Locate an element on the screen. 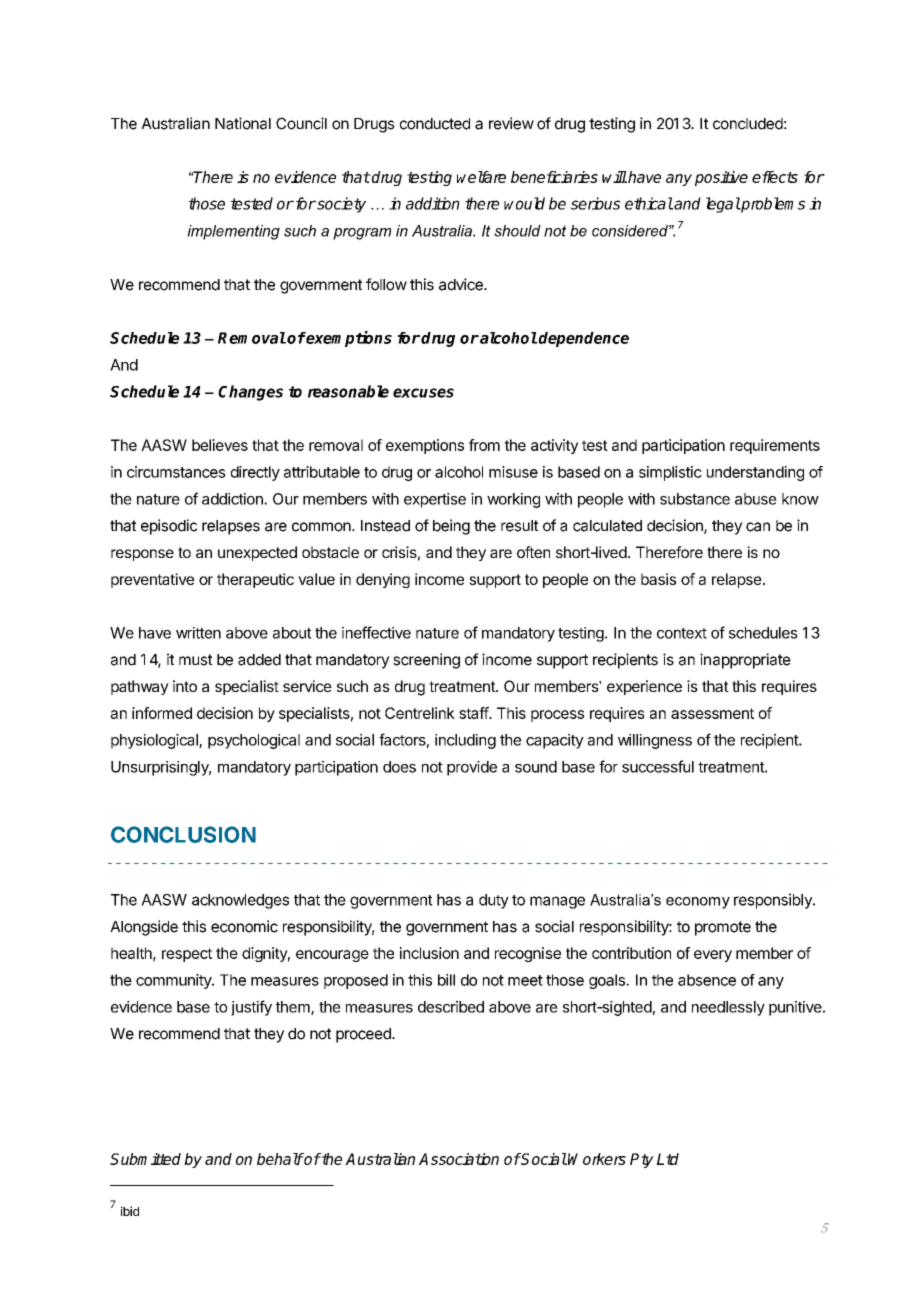 The width and height of the screenshot is (924, 1308). substance is located at coordinates (695, 499).
